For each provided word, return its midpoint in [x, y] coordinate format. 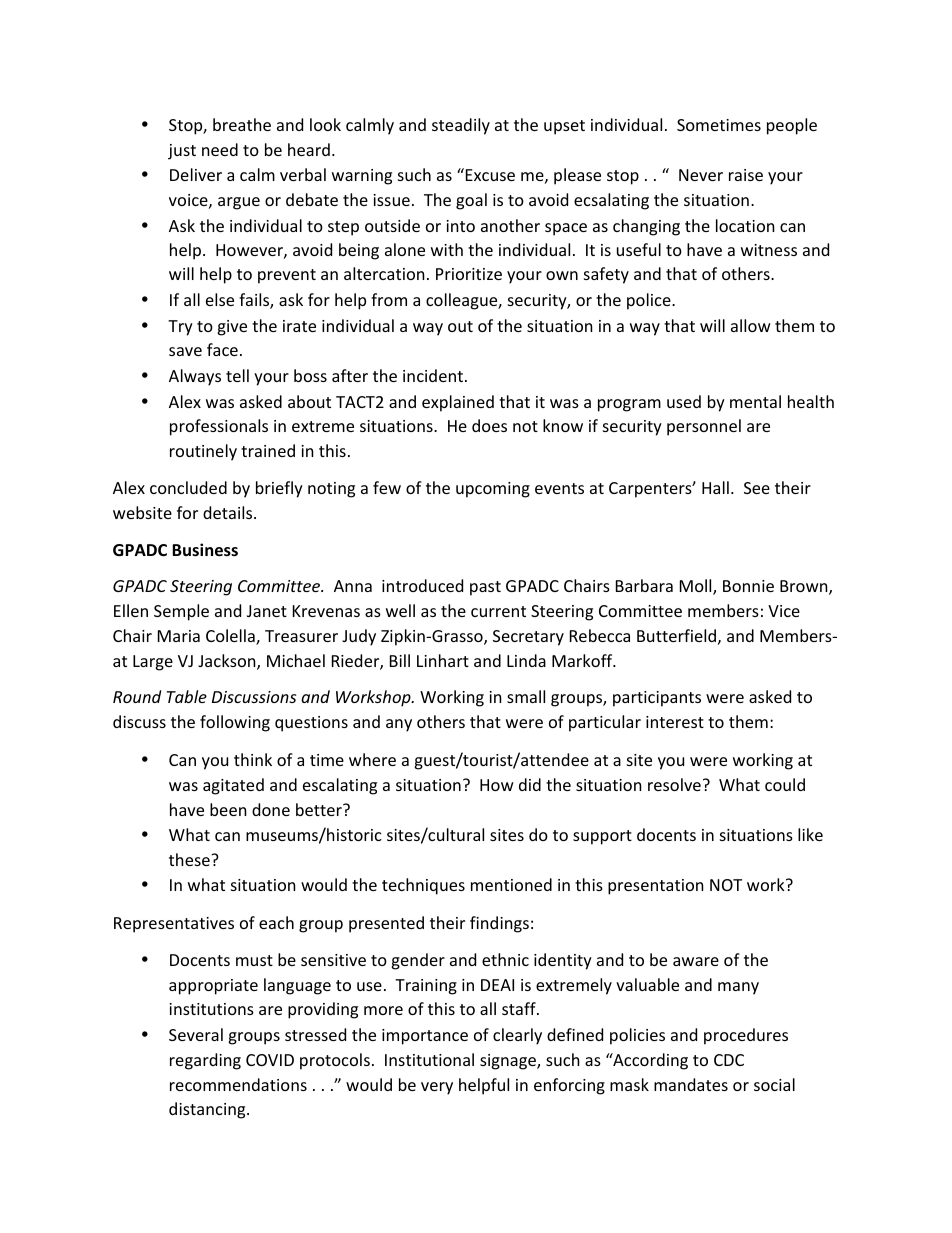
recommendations [238, 1084]
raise [746, 175]
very [437, 1088]
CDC [729, 1060]
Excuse [490, 175]
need [220, 149]
